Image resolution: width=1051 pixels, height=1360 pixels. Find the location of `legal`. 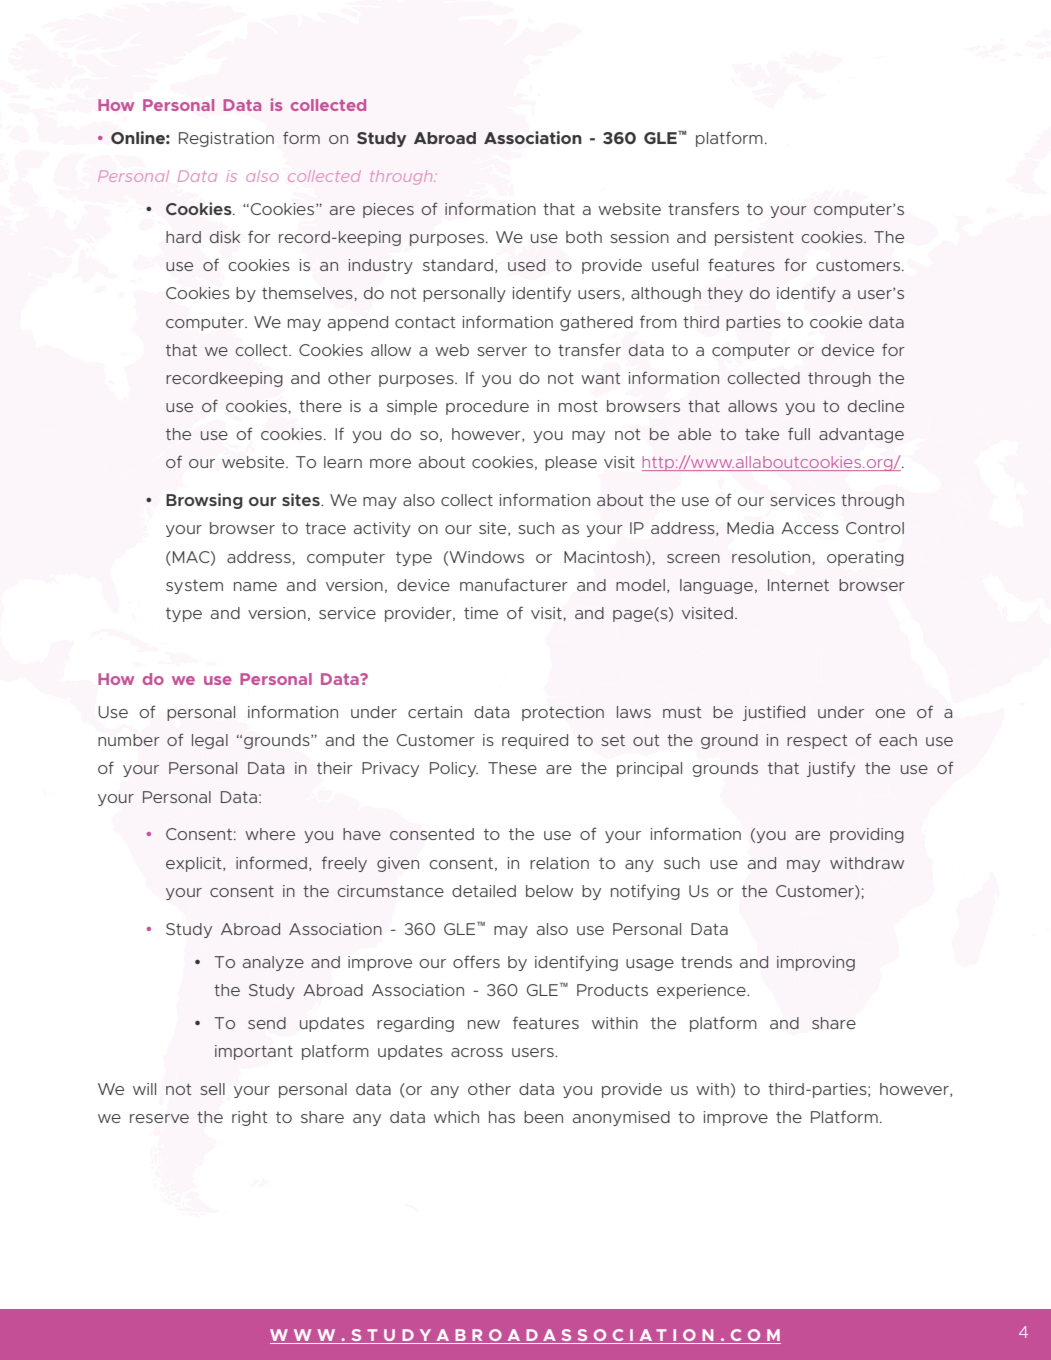

legal is located at coordinates (210, 741).
